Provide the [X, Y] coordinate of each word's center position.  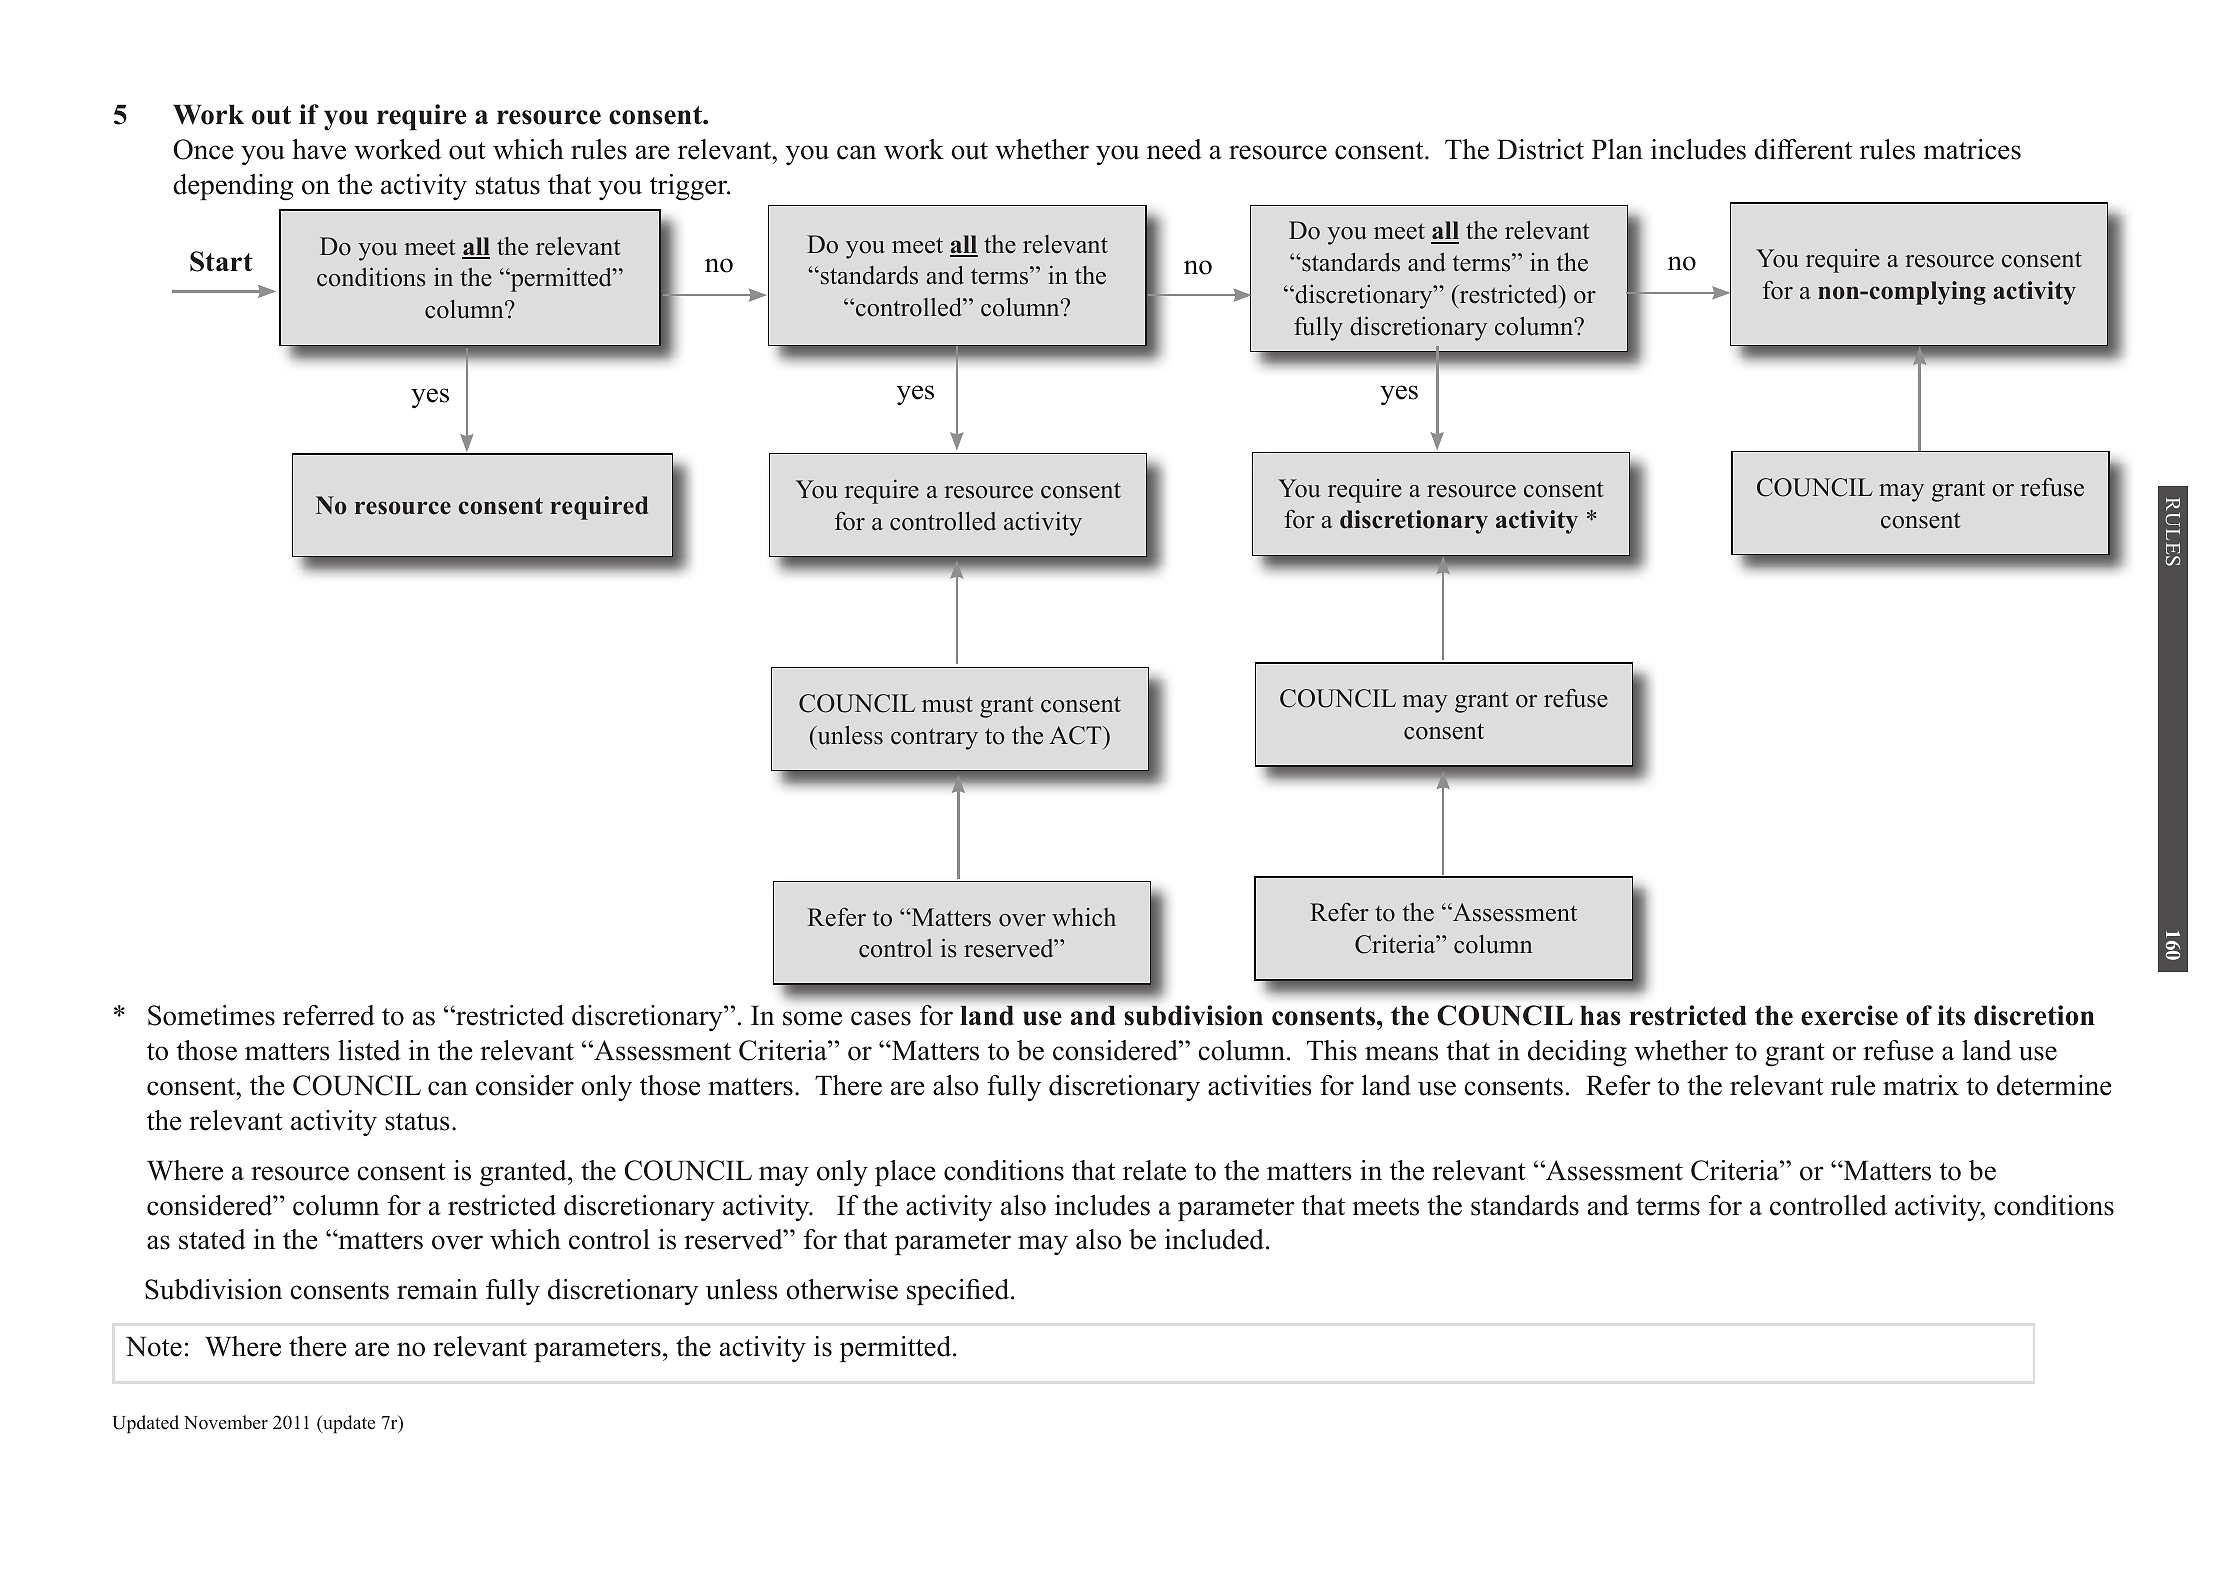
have [319, 149]
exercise [1849, 1015]
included [1216, 1239]
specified [959, 1292]
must [947, 704]
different [1803, 149]
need [1174, 149]
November [226, 1422]
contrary [934, 739]
